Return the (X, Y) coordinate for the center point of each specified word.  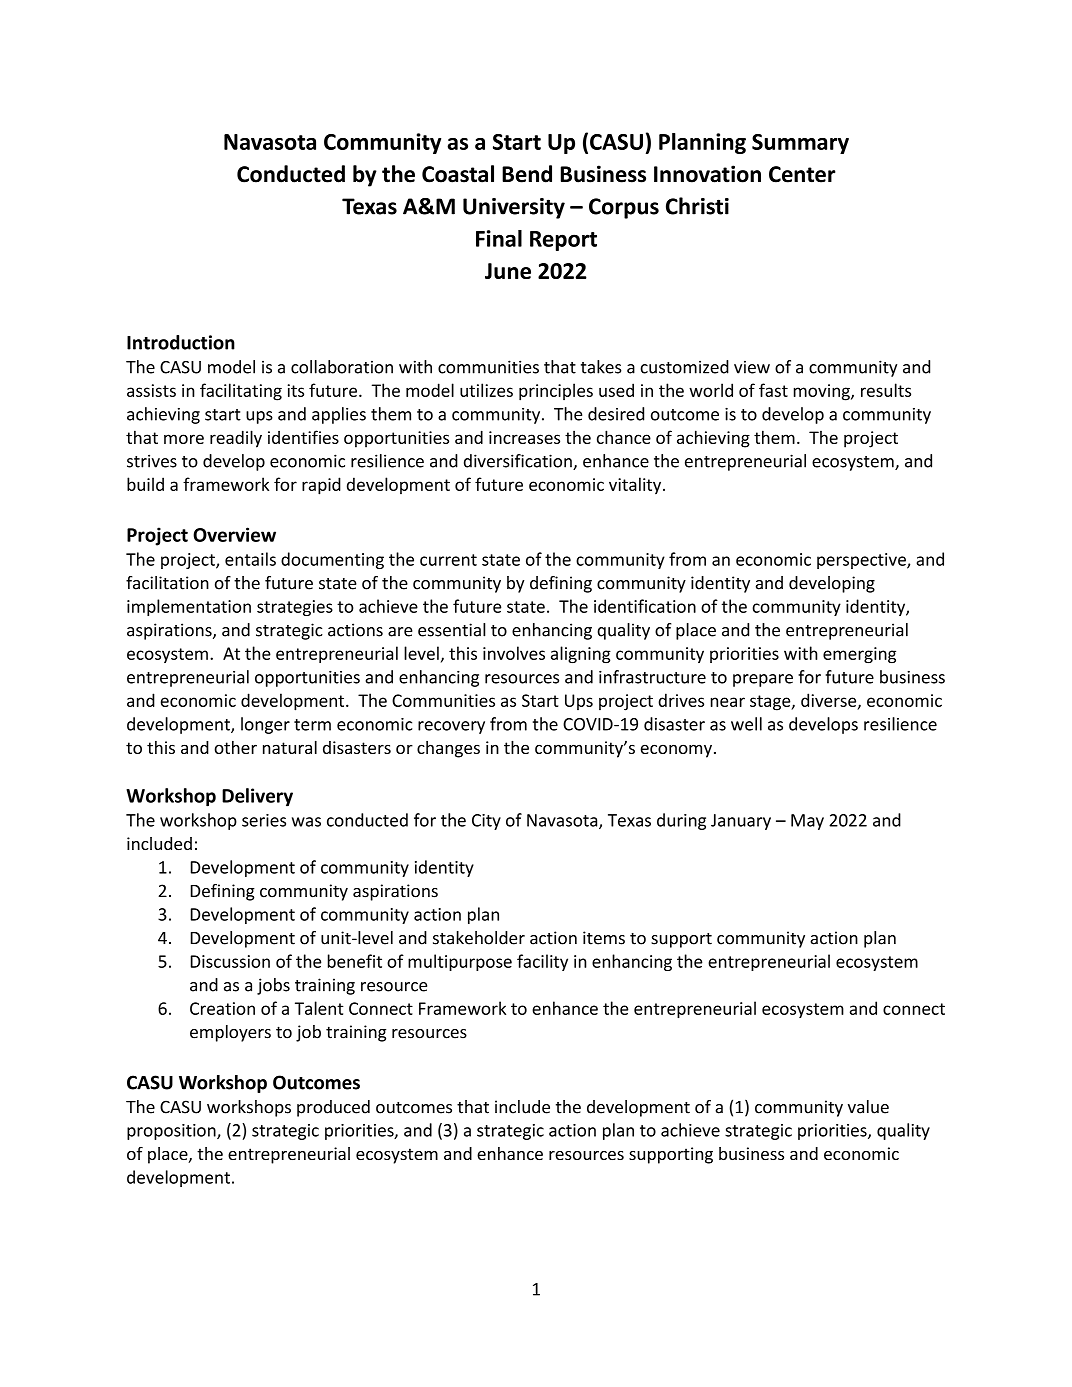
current (448, 560)
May (807, 822)
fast (773, 390)
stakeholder (479, 938)
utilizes (486, 390)
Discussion (230, 961)
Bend (527, 174)
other (235, 747)
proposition (172, 1132)
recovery (451, 727)
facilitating (241, 392)
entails (250, 559)
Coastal (458, 174)
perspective (862, 561)
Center (802, 174)
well (746, 724)
